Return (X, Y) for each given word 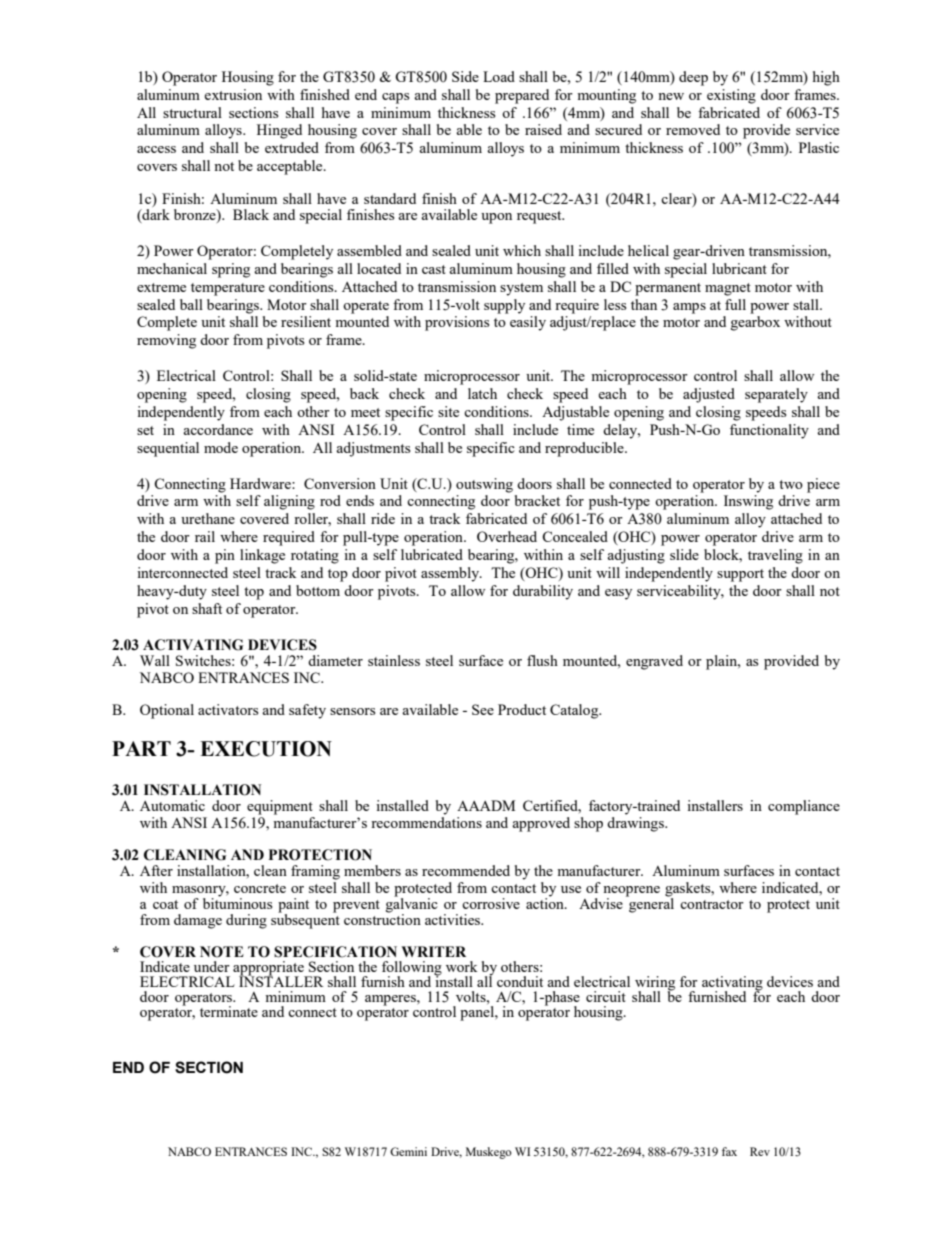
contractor (712, 904)
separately (776, 395)
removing (166, 341)
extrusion (233, 94)
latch (482, 393)
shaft (207, 608)
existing (731, 96)
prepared (522, 96)
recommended (466, 870)
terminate (229, 1011)
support (740, 575)
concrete (260, 888)
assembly (451, 574)
